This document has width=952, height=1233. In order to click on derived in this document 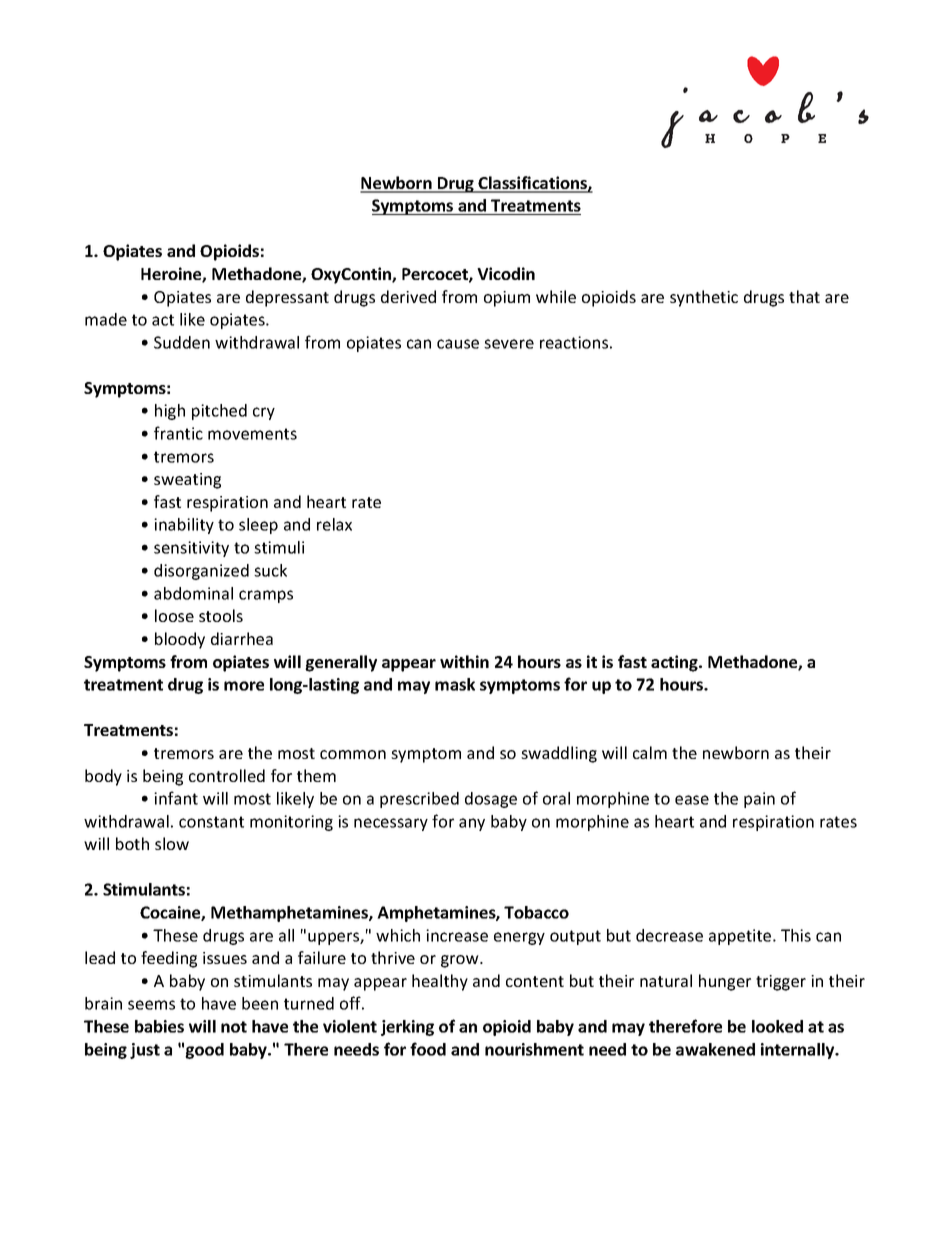, I will do `click(408, 296)`.
